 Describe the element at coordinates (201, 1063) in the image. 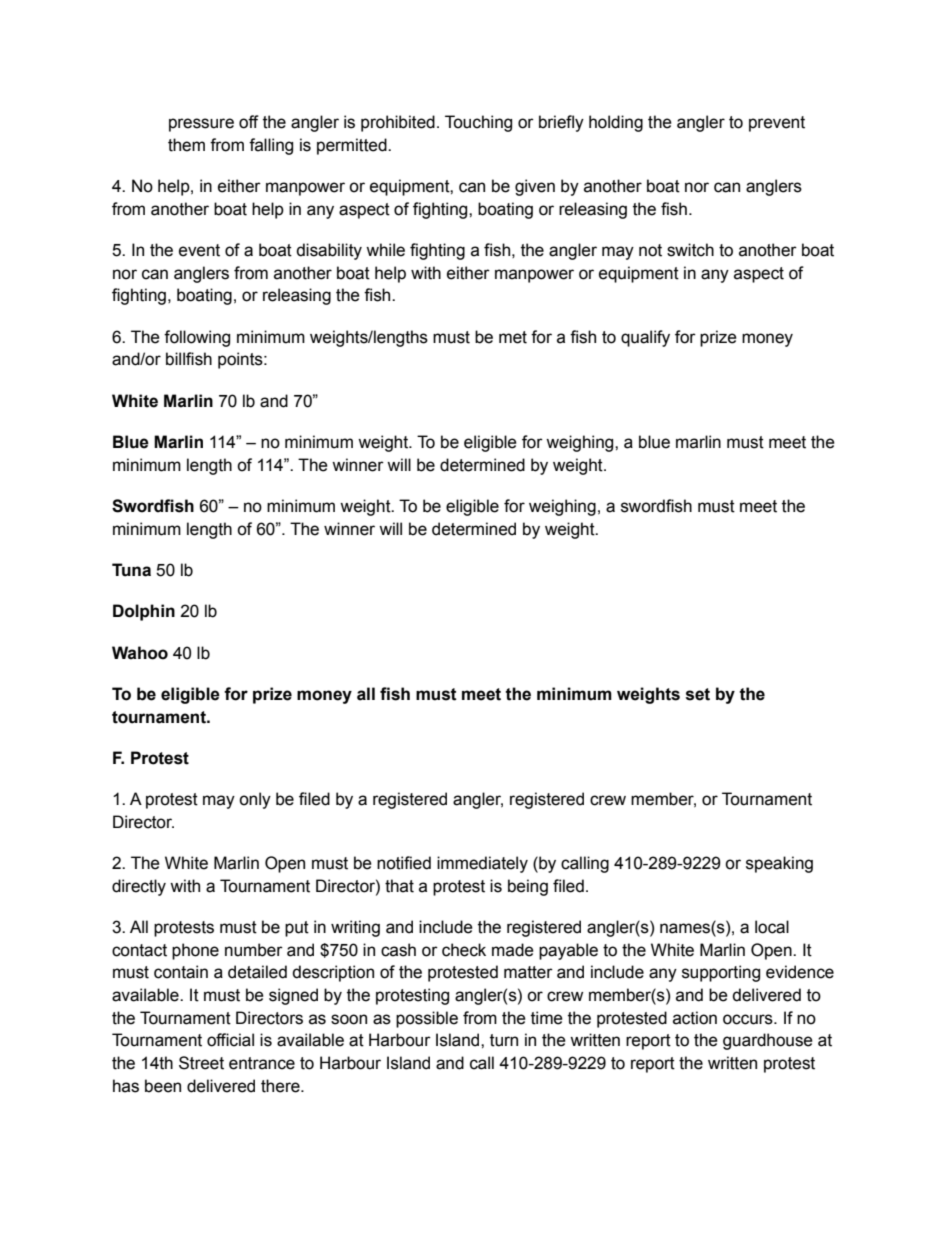

I see `Street` at that location.
